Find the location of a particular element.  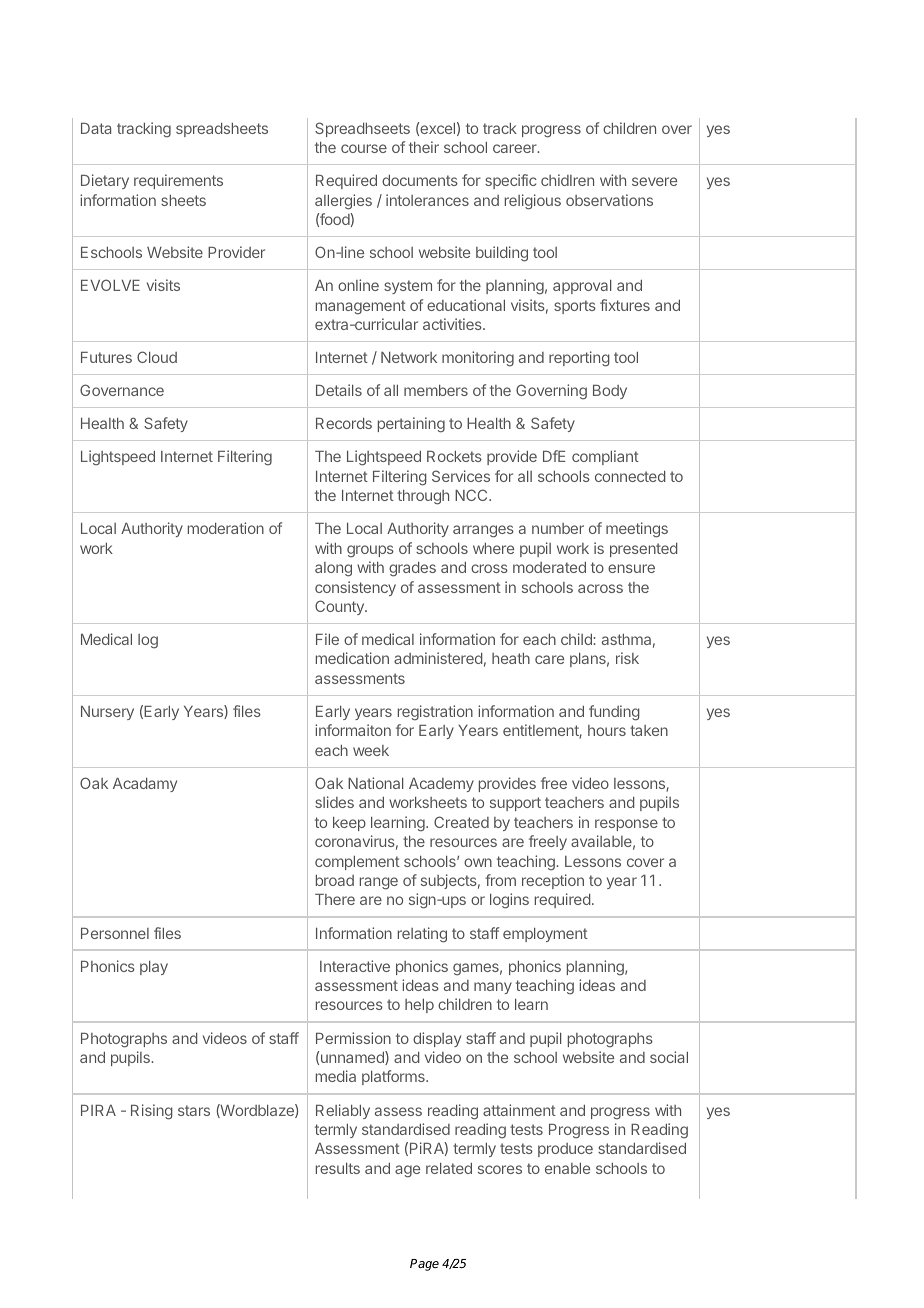

funding is located at coordinates (614, 713).
